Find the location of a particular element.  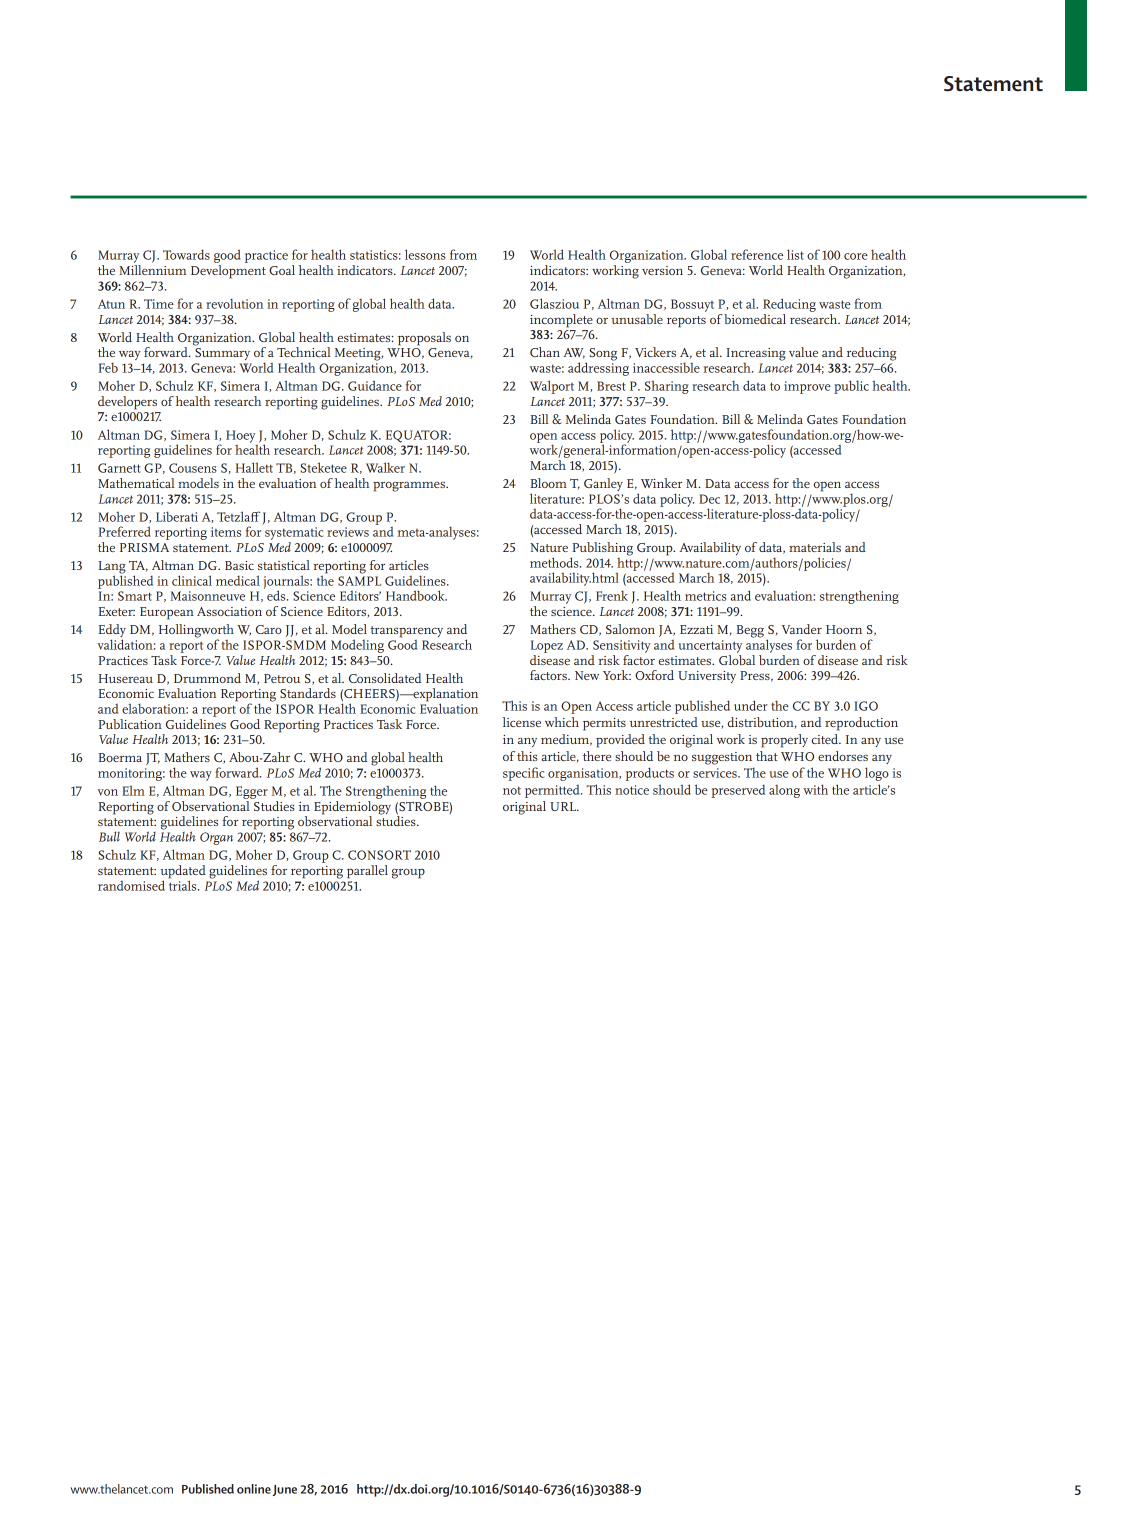

list is located at coordinates (795, 254).
